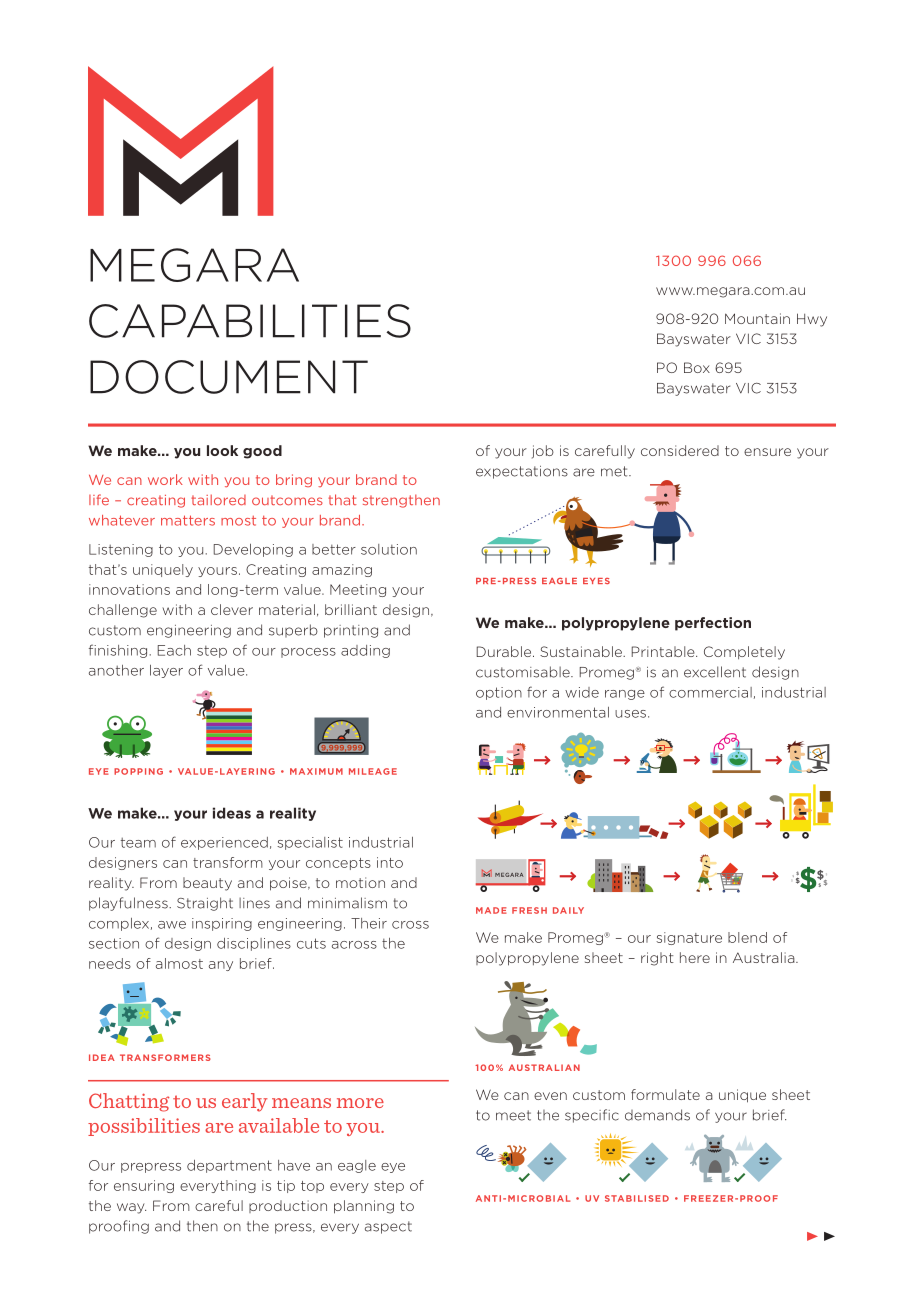 Image resolution: width=924 pixels, height=1308 pixels. I want to click on DOCUMENT, so click(229, 377).
